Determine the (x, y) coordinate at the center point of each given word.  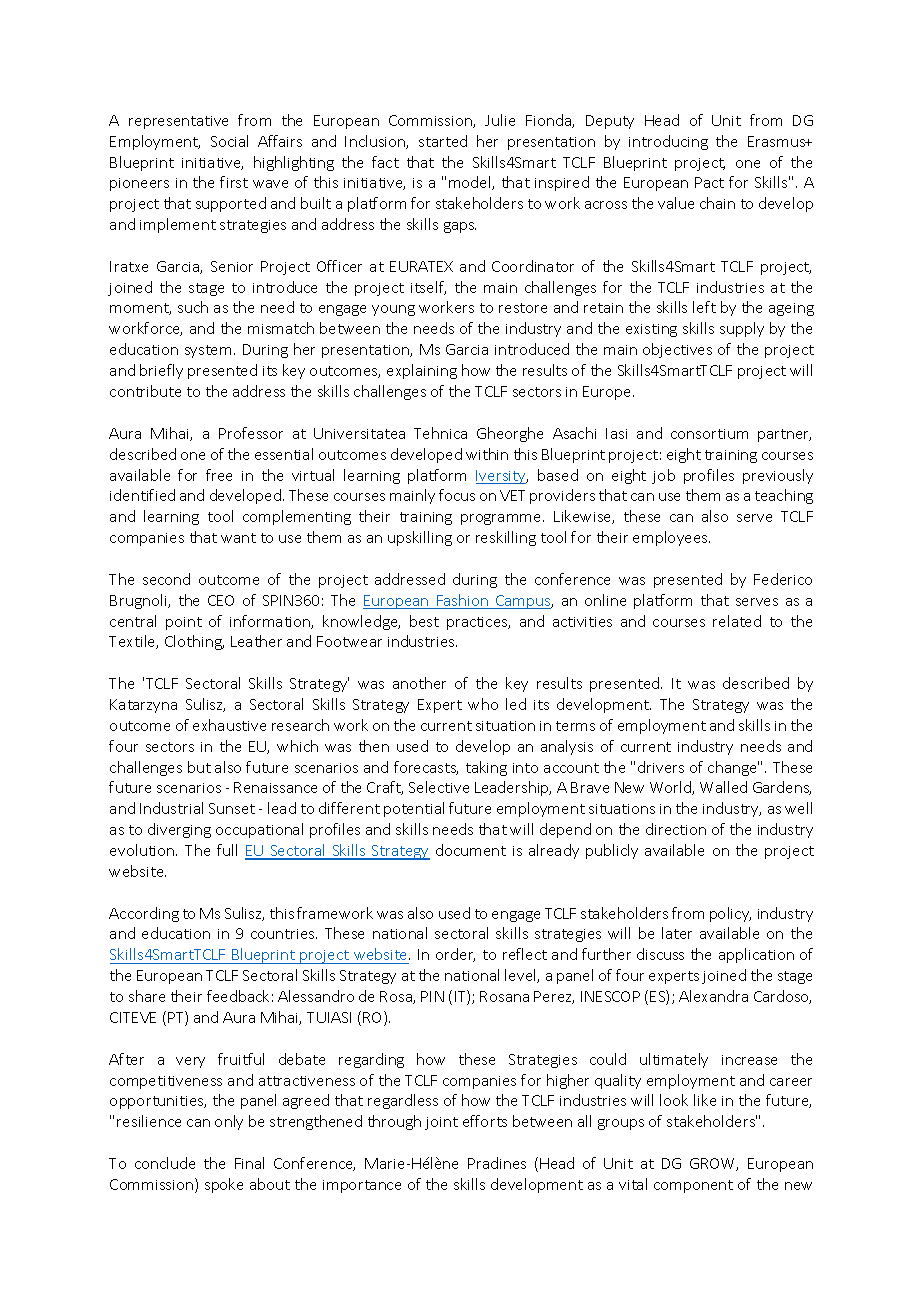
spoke (224, 1185)
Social (229, 141)
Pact (709, 182)
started (443, 141)
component (693, 1186)
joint (441, 1123)
